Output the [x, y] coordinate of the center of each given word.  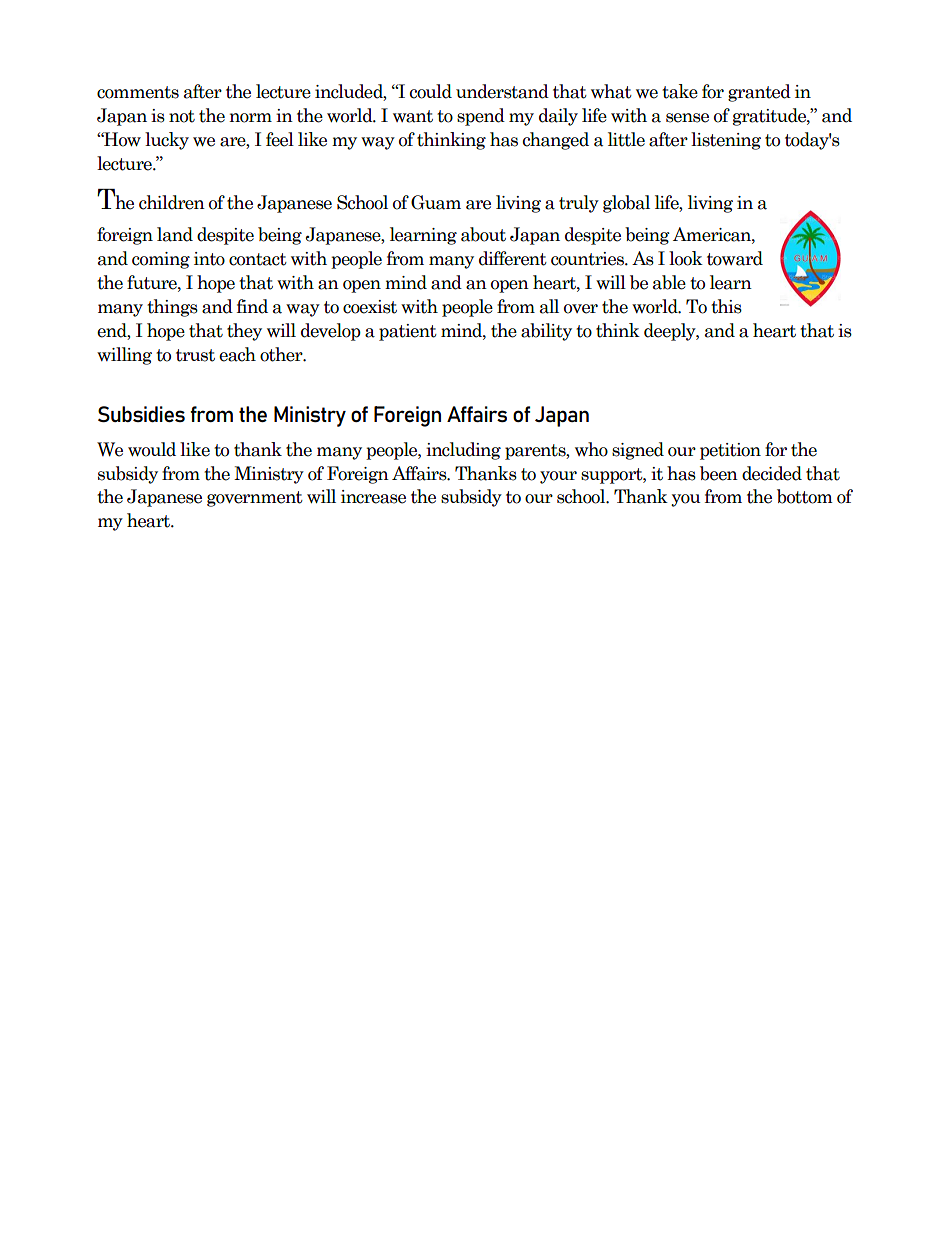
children [172, 202]
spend [481, 117]
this [726, 306]
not [182, 116]
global [626, 204]
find [252, 306]
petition [730, 451]
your [558, 477]
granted [759, 93]
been [719, 473]
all [549, 306]
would [152, 449]
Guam [436, 202]
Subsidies [141, 414]
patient [408, 332]
